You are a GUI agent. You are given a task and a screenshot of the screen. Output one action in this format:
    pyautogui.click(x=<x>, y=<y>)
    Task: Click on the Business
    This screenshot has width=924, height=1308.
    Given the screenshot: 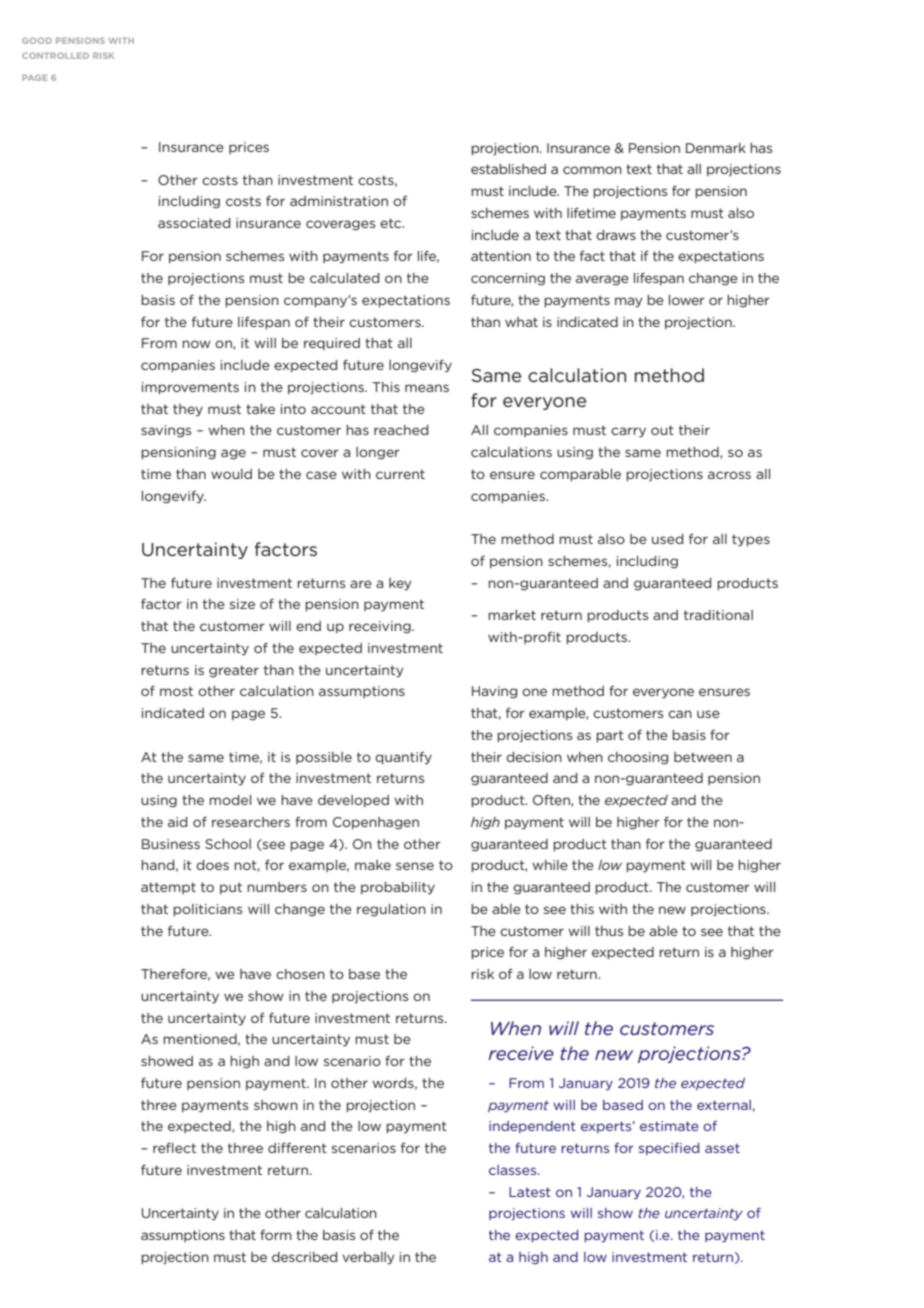 What is the action you would take?
    pyautogui.click(x=171, y=844)
